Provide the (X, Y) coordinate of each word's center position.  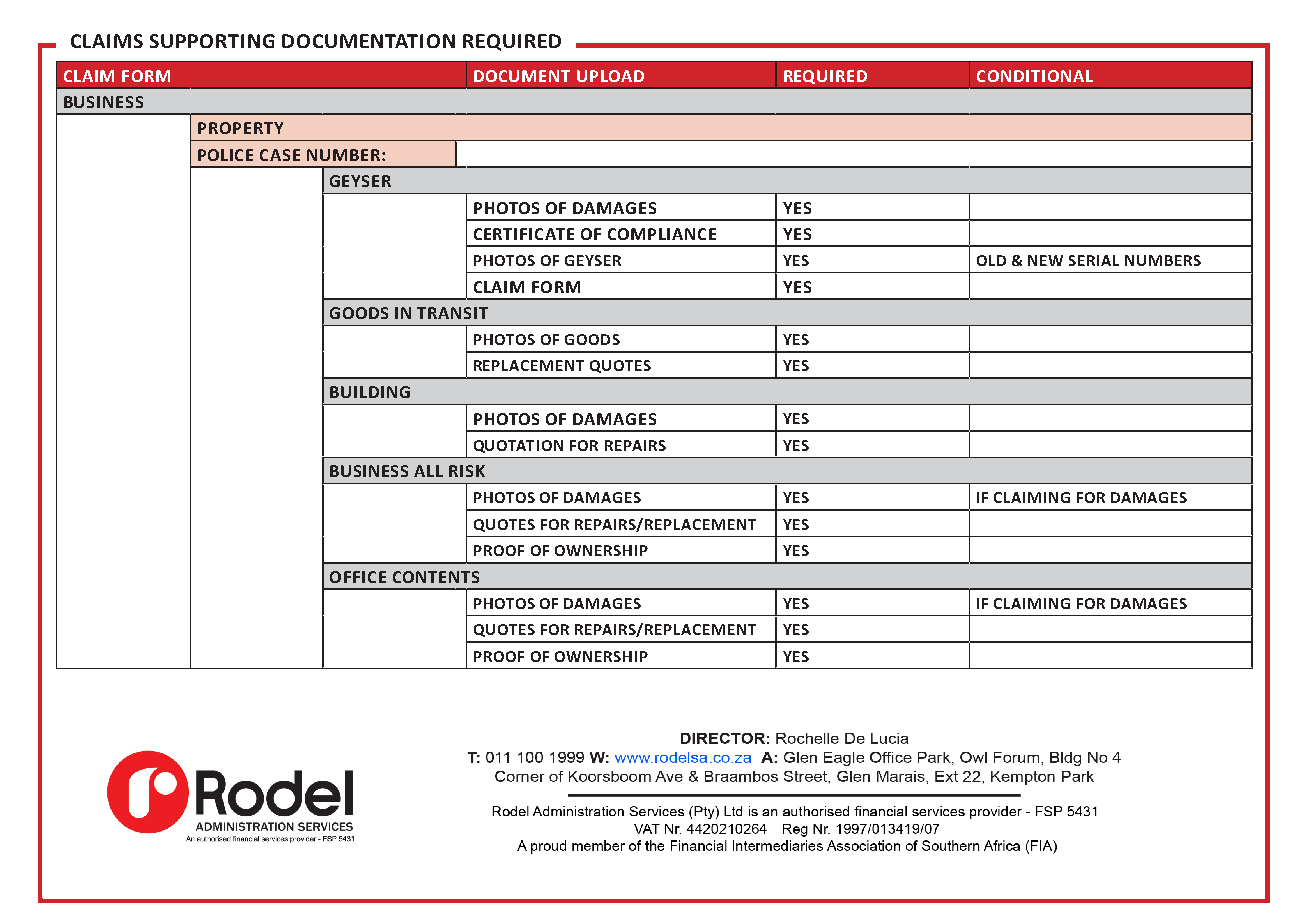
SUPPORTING (212, 41)
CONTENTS (436, 577)
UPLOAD (610, 76)
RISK (467, 471)
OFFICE (358, 577)
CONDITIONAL (1035, 76)
